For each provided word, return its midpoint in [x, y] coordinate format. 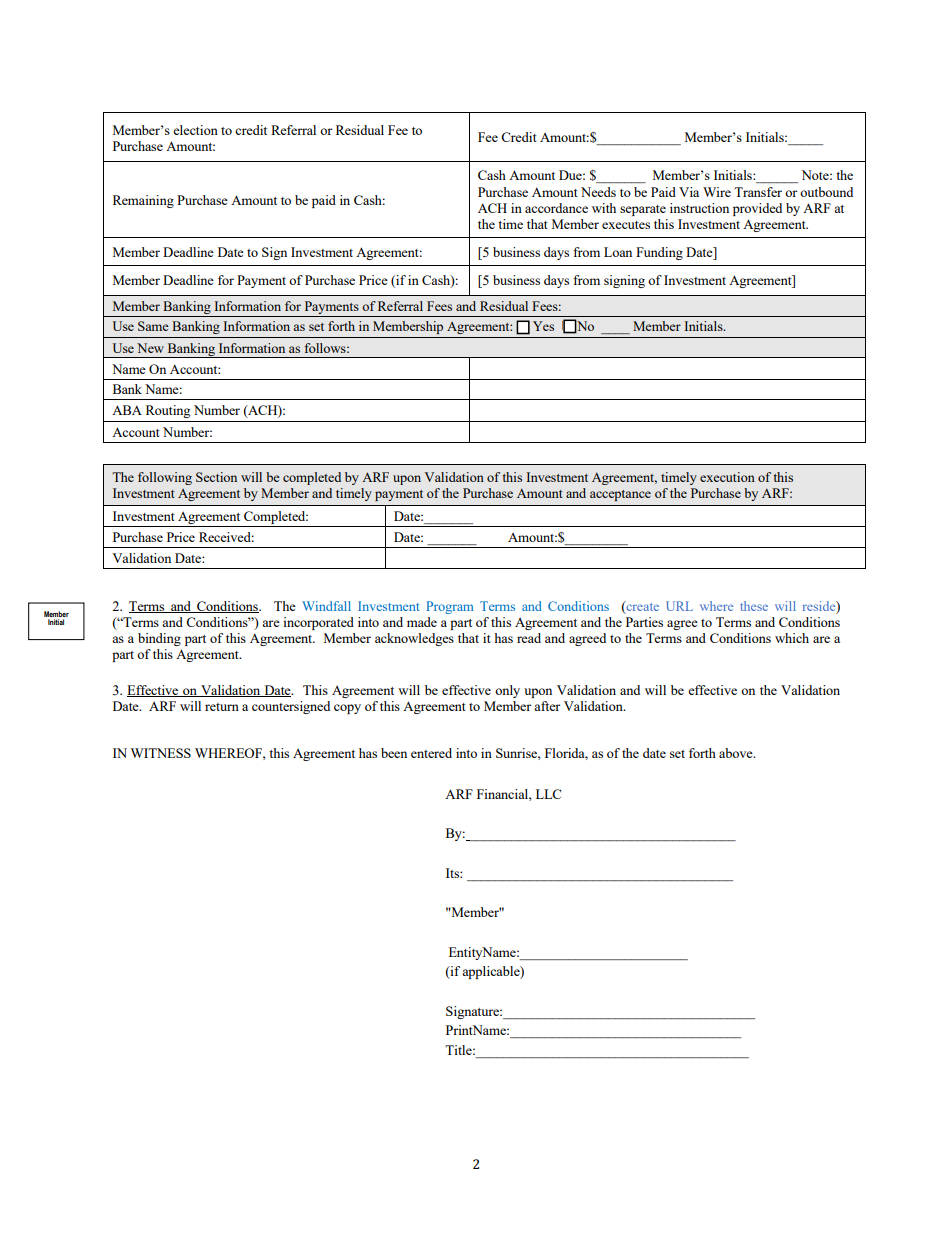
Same [153, 326]
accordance [556, 208]
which [792, 638]
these [754, 606]
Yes [543, 326]
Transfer [758, 192]
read [529, 638]
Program [450, 607]
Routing [168, 411]
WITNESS [161, 753]
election [195, 130]
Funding [659, 253]
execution [727, 477]
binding [159, 639]
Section [216, 477]
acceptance [620, 495]
